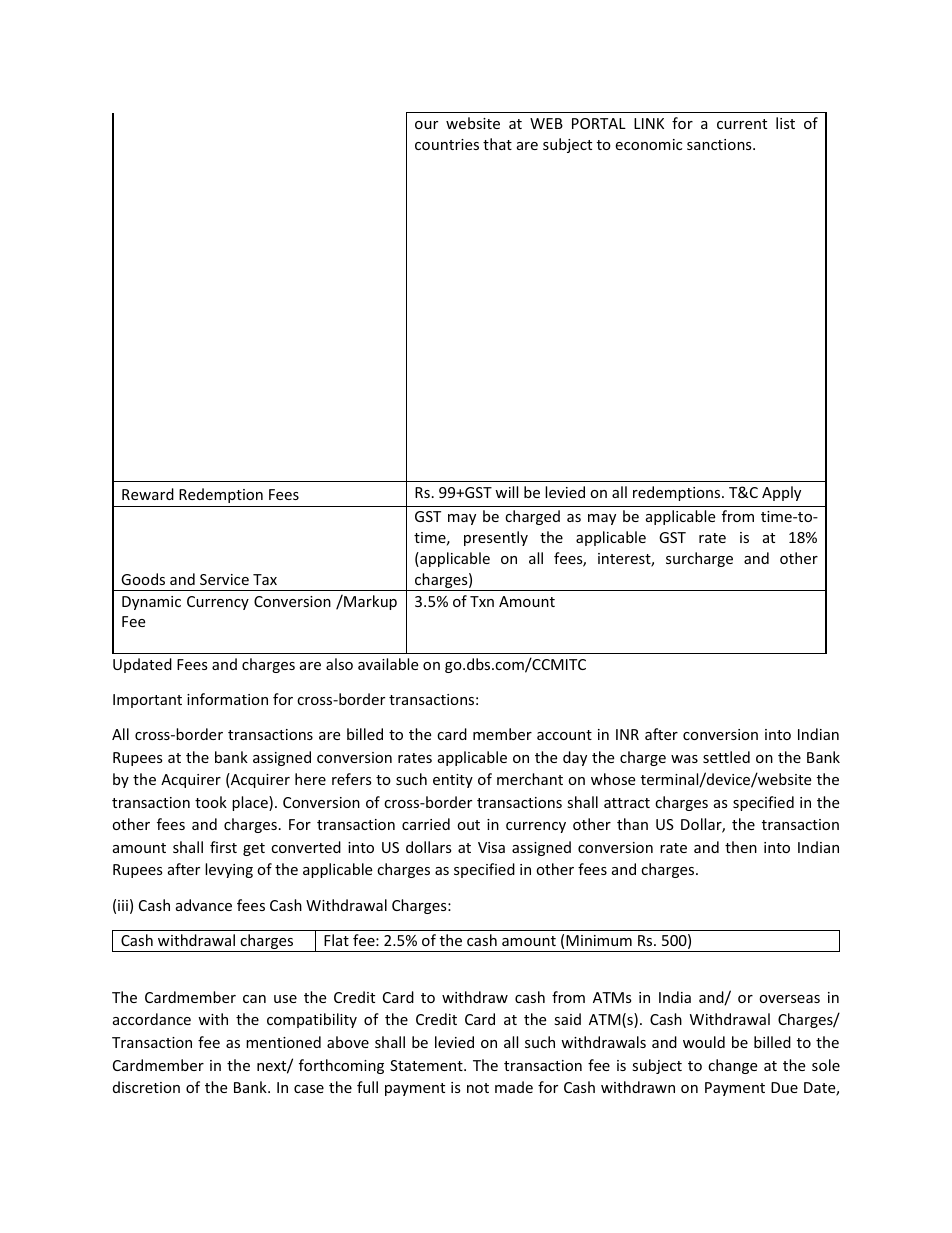 The width and height of the image is (952, 1233). What do you see at coordinates (732, 1066) in the image?
I see `change` at bounding box center [732, 1066].
